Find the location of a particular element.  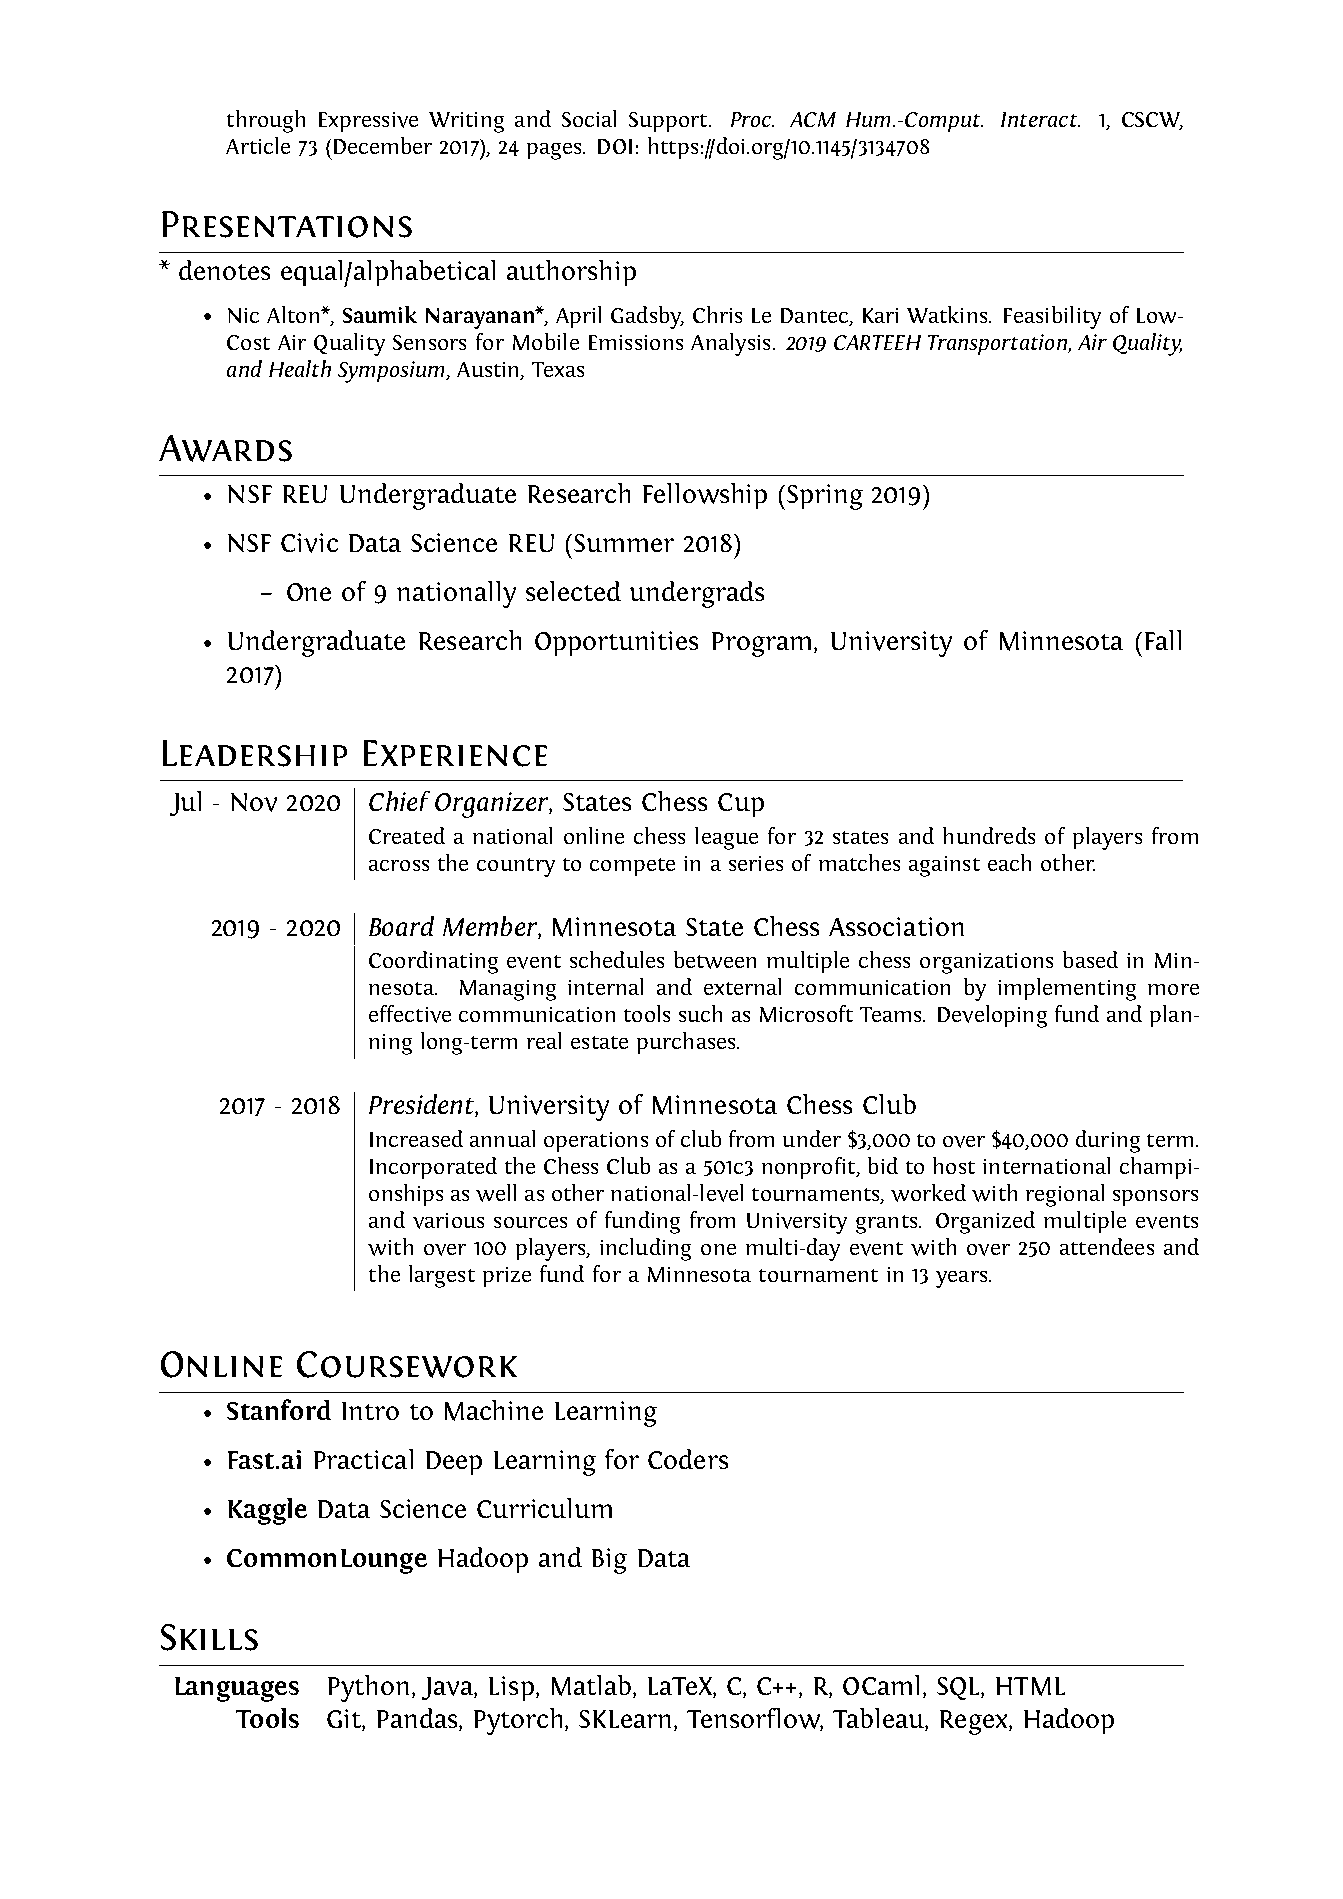

between is located at coordinates (715, 960).
